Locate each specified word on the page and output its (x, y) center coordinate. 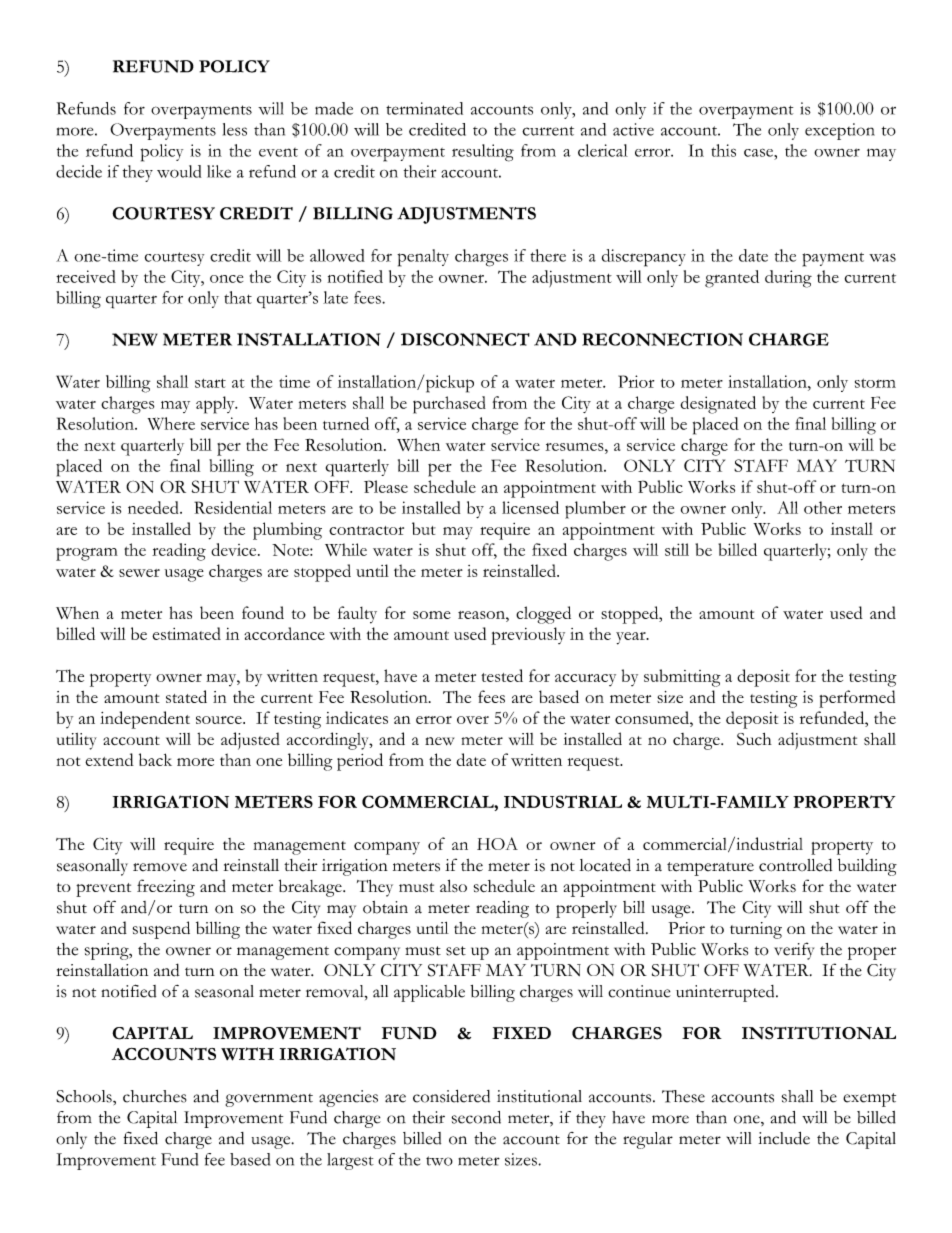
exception (840, 131)
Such (754, 739)
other (823, 507)
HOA (497, 843)
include (784, 1138)
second (476, 1117)
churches (155, 1096)
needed (154, 507)
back (155, 759)
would (179, 171)
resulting (483, 153)
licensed (530, 507)
